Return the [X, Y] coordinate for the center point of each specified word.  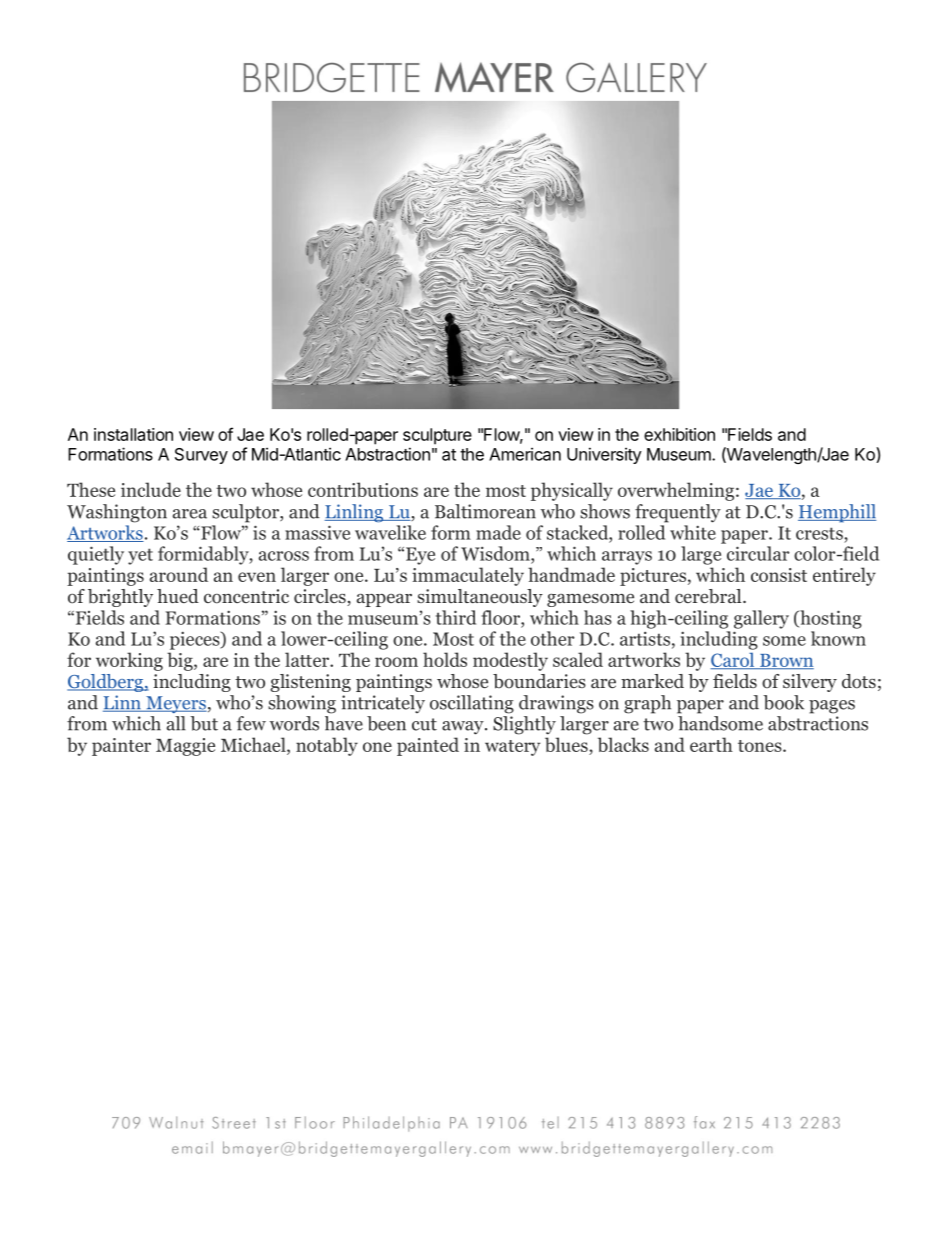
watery [512, 748]
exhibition [679, 434]
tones [761, 746]
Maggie [185, 747]
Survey [201, 456]
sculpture [437, 436]
